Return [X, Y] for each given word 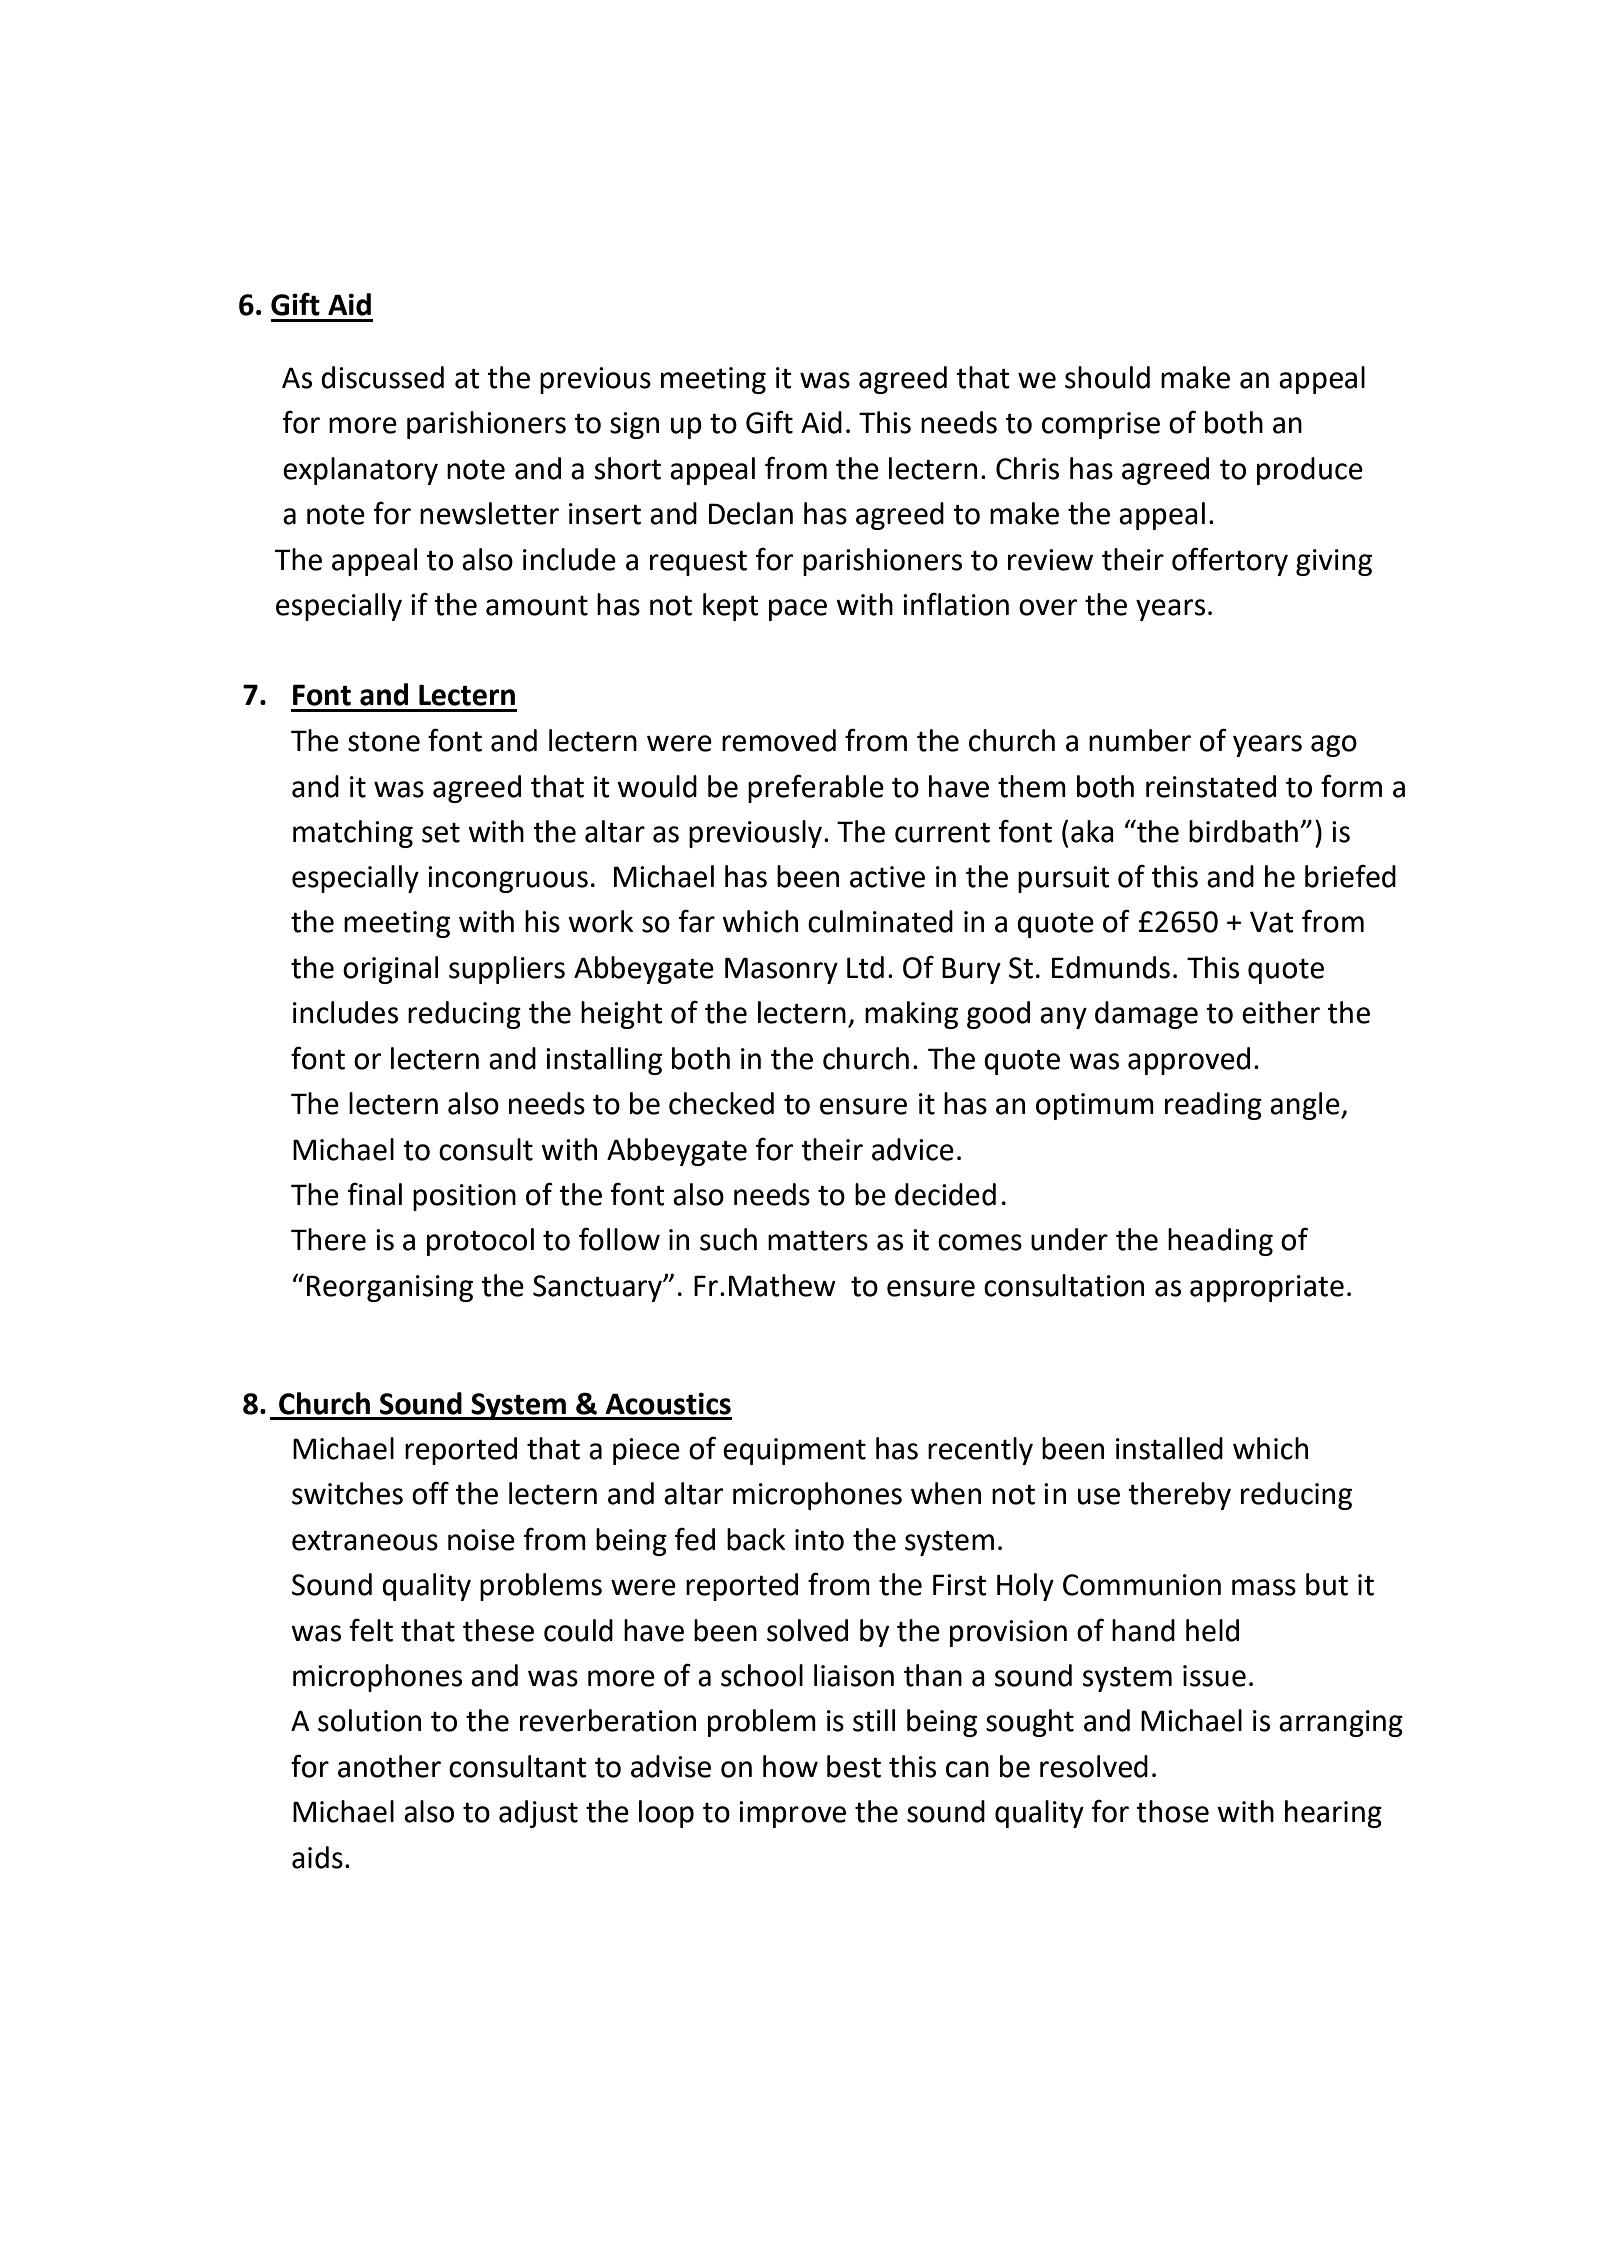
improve [792, 1814]
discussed [382, 377]
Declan [751, 513]
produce [1310, 471]
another [389, 1766]
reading [1213, 1106]
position [464, 1197]
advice [913, 1149]
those [1172, 1811]
